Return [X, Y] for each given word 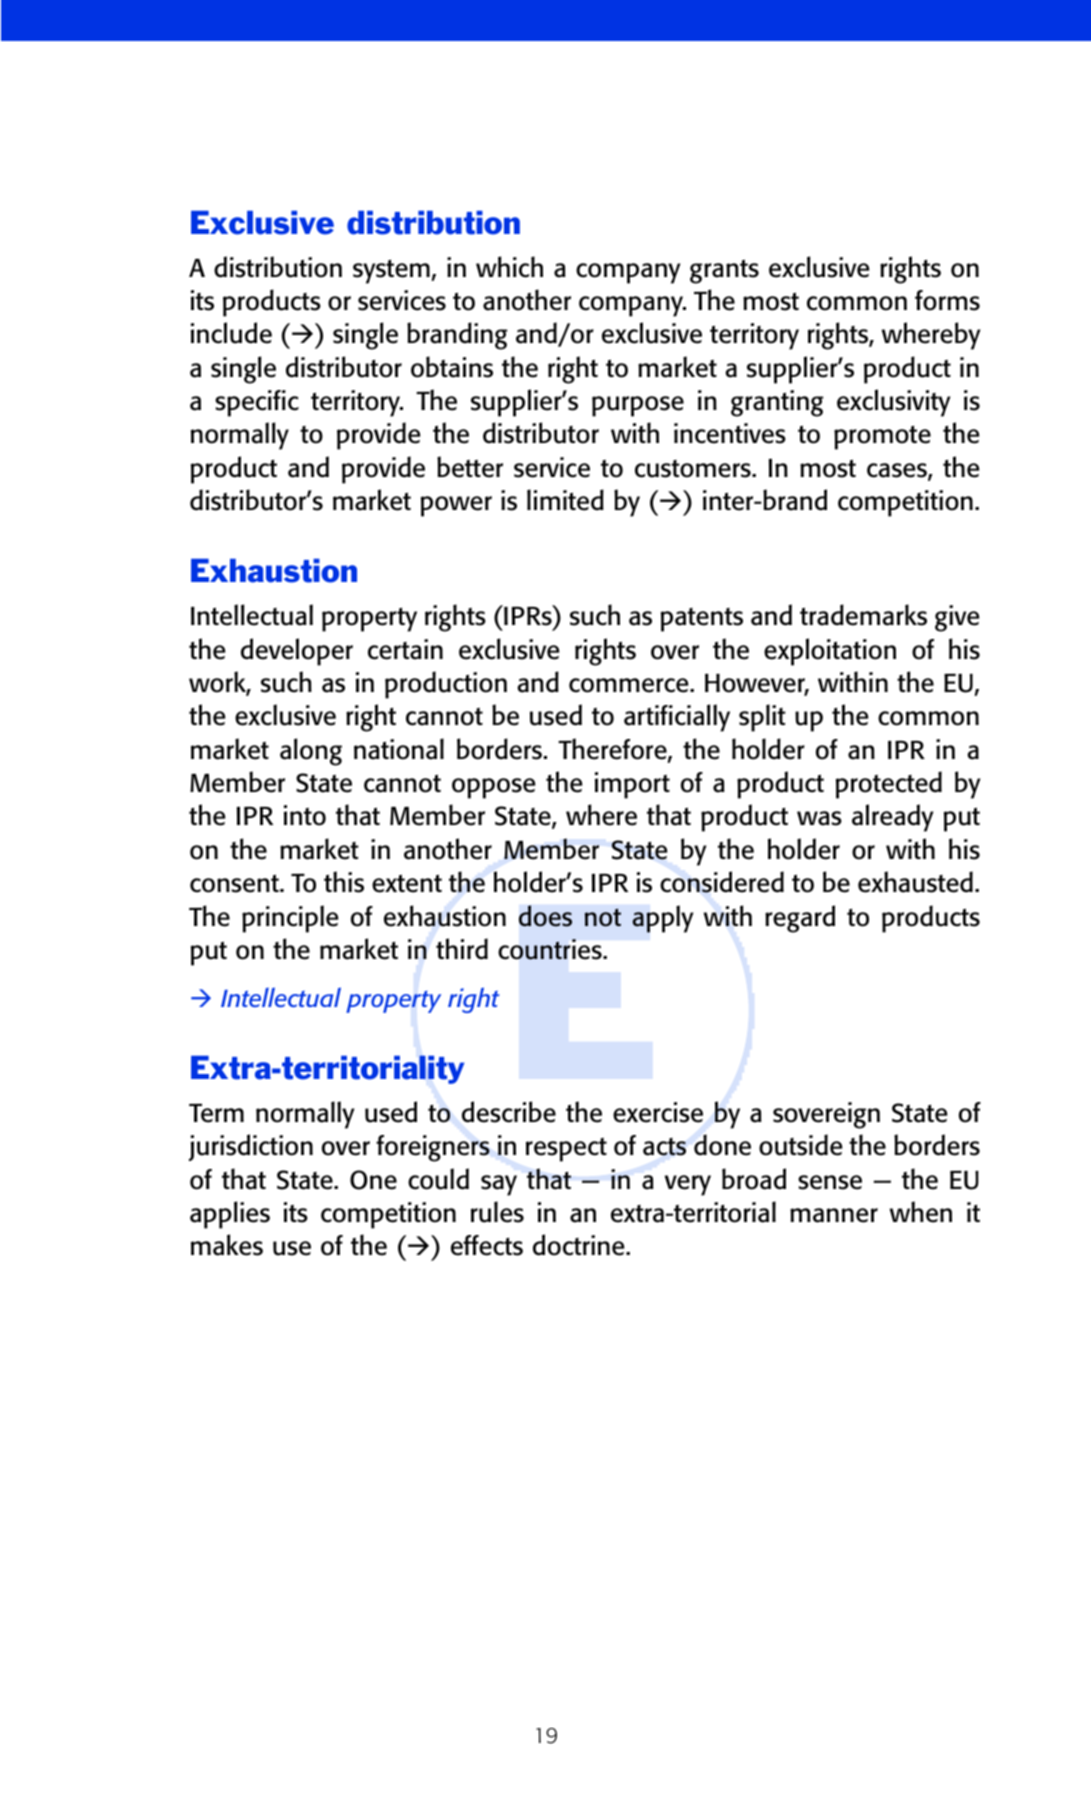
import [632, 785]
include [231, 333]
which [509, 267]
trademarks [863, 615]
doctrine [580, 1245]
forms [947, 300]
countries [551, 949]
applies [230, 1215]
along [311, 752]
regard [800, 919]
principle [290, 919]
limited [565, 500]
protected [889, 785]
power [456, 506]
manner [834, 1215]
